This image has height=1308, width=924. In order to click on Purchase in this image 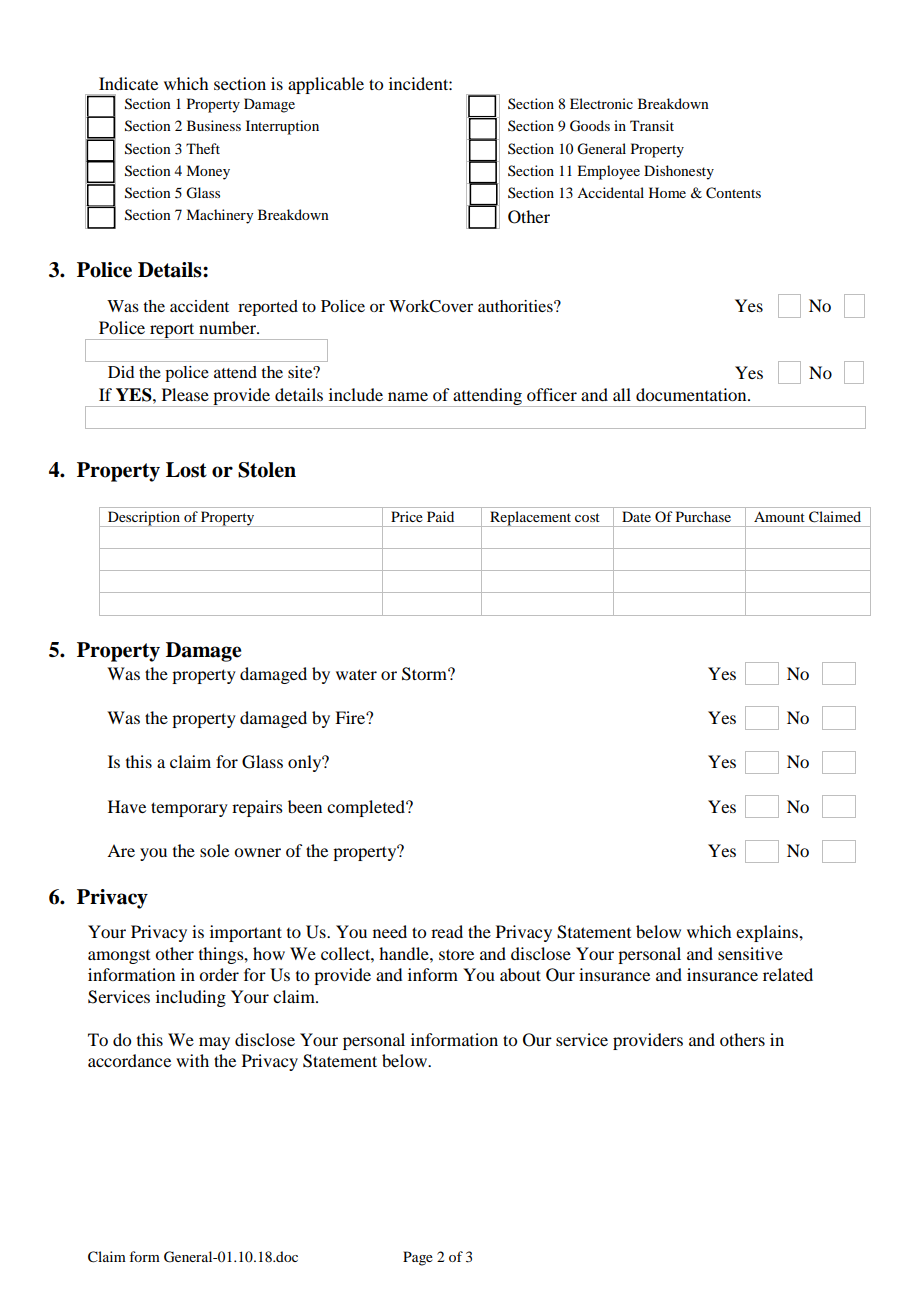, I will do `click(703, 516)`.
